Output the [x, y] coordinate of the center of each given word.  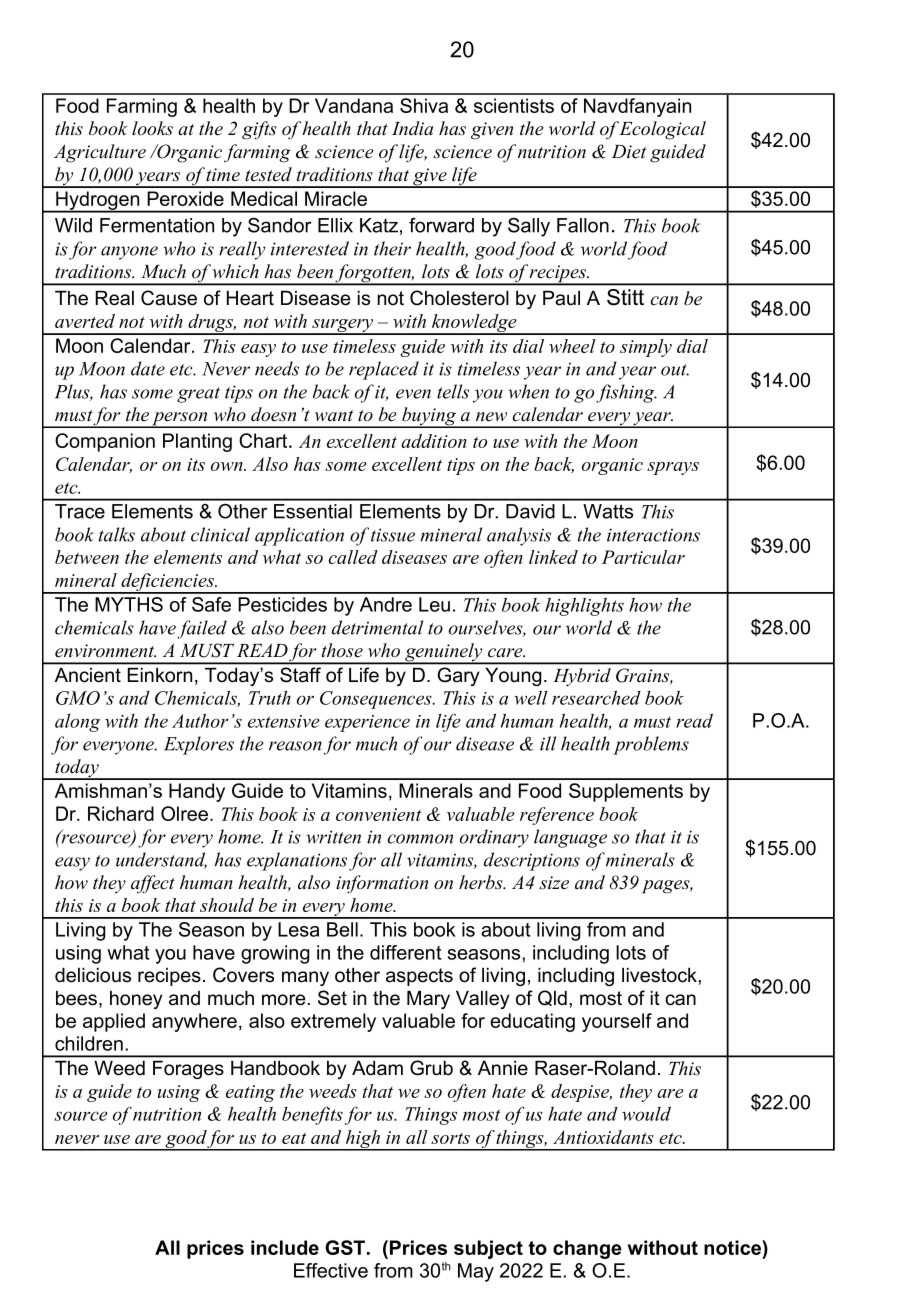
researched [596, 698]
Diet [628, 152]
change [587, 1249]
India [412, 128]
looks [152, 128]
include [285, 1247]
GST [346, 1247]
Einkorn [160, 675]
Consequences [377, 700]
